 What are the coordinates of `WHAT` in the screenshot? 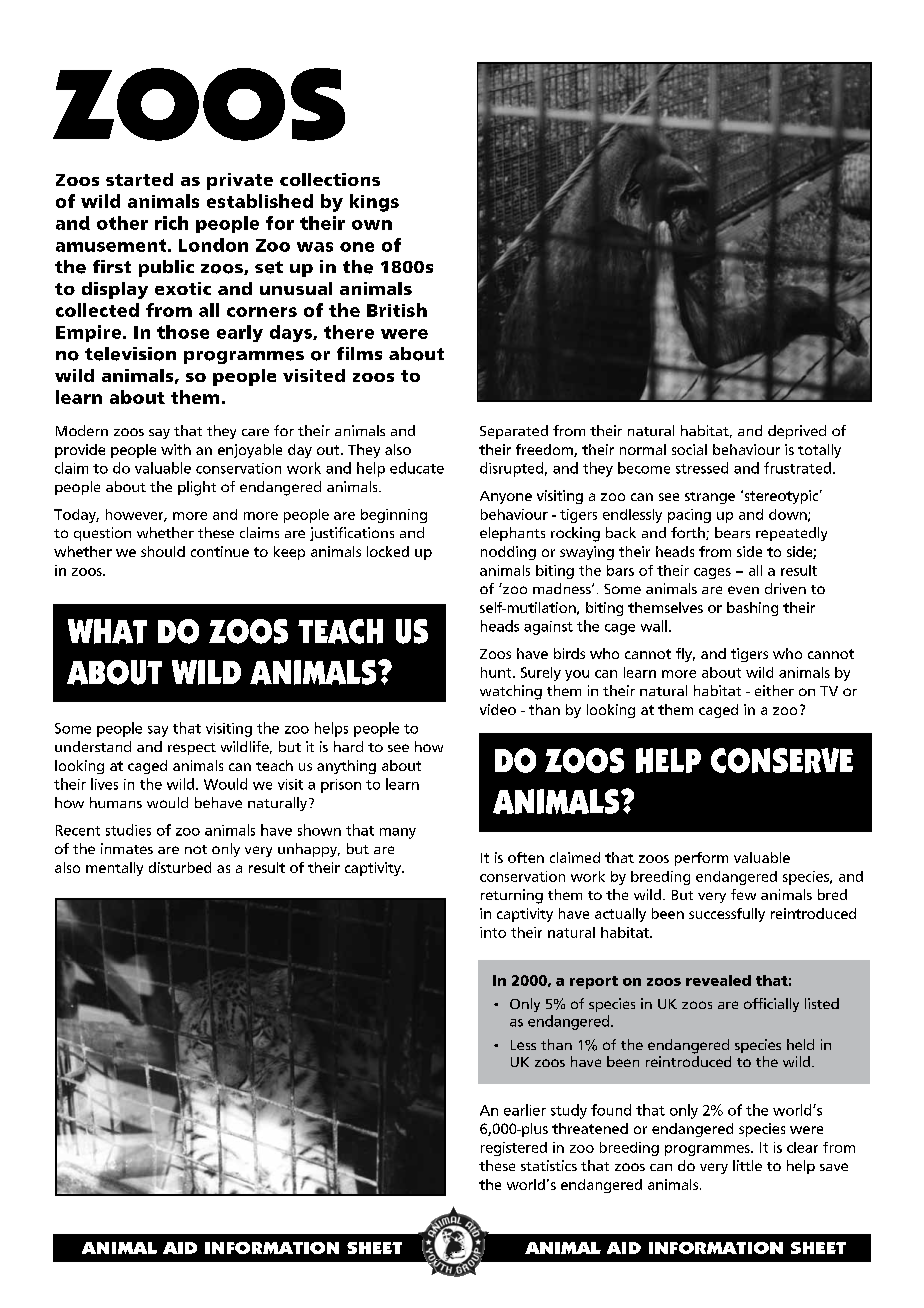 It's located at (107, 631).
